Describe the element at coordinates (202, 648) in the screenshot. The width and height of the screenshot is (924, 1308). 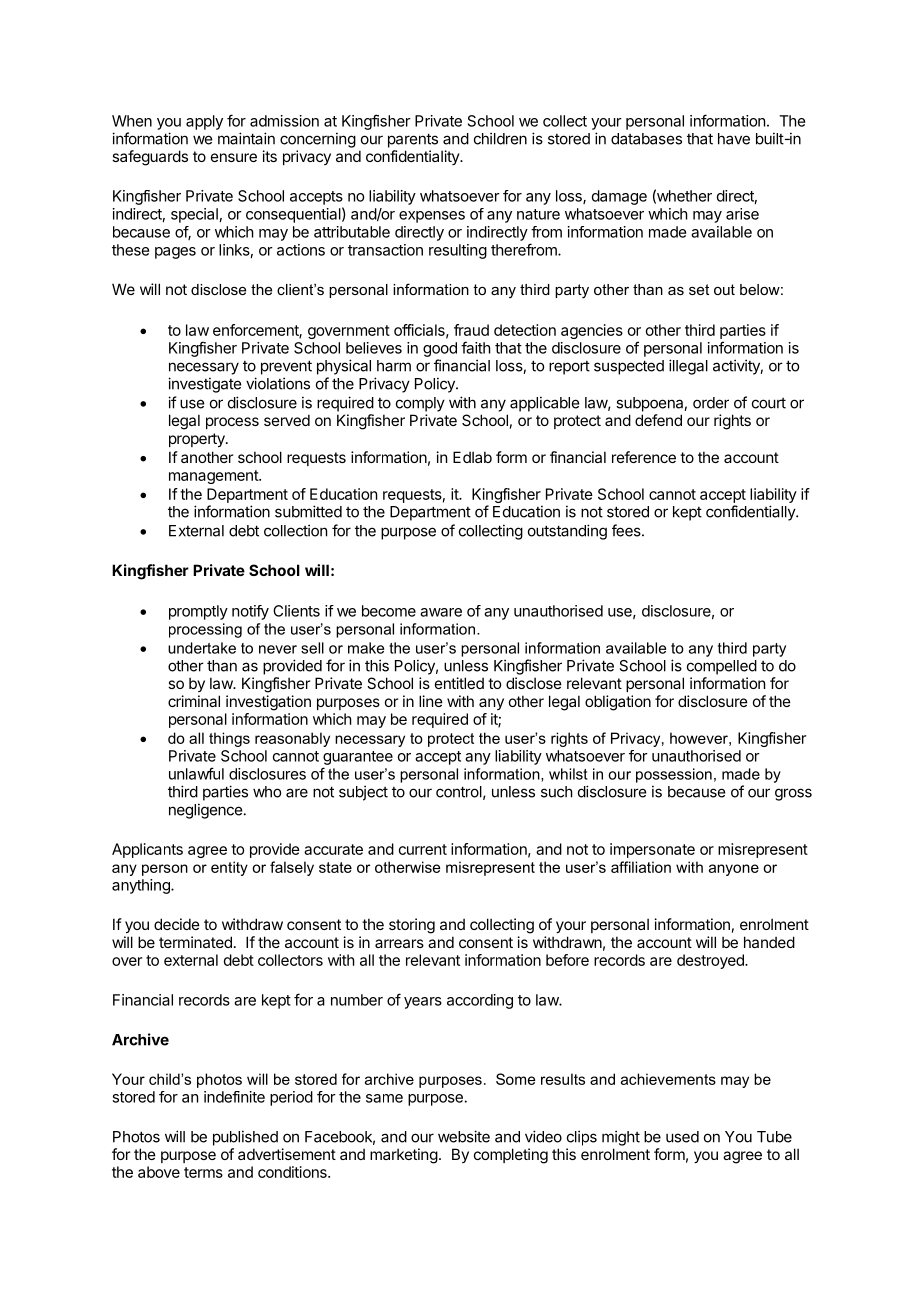
I see `undertake` at that location.
